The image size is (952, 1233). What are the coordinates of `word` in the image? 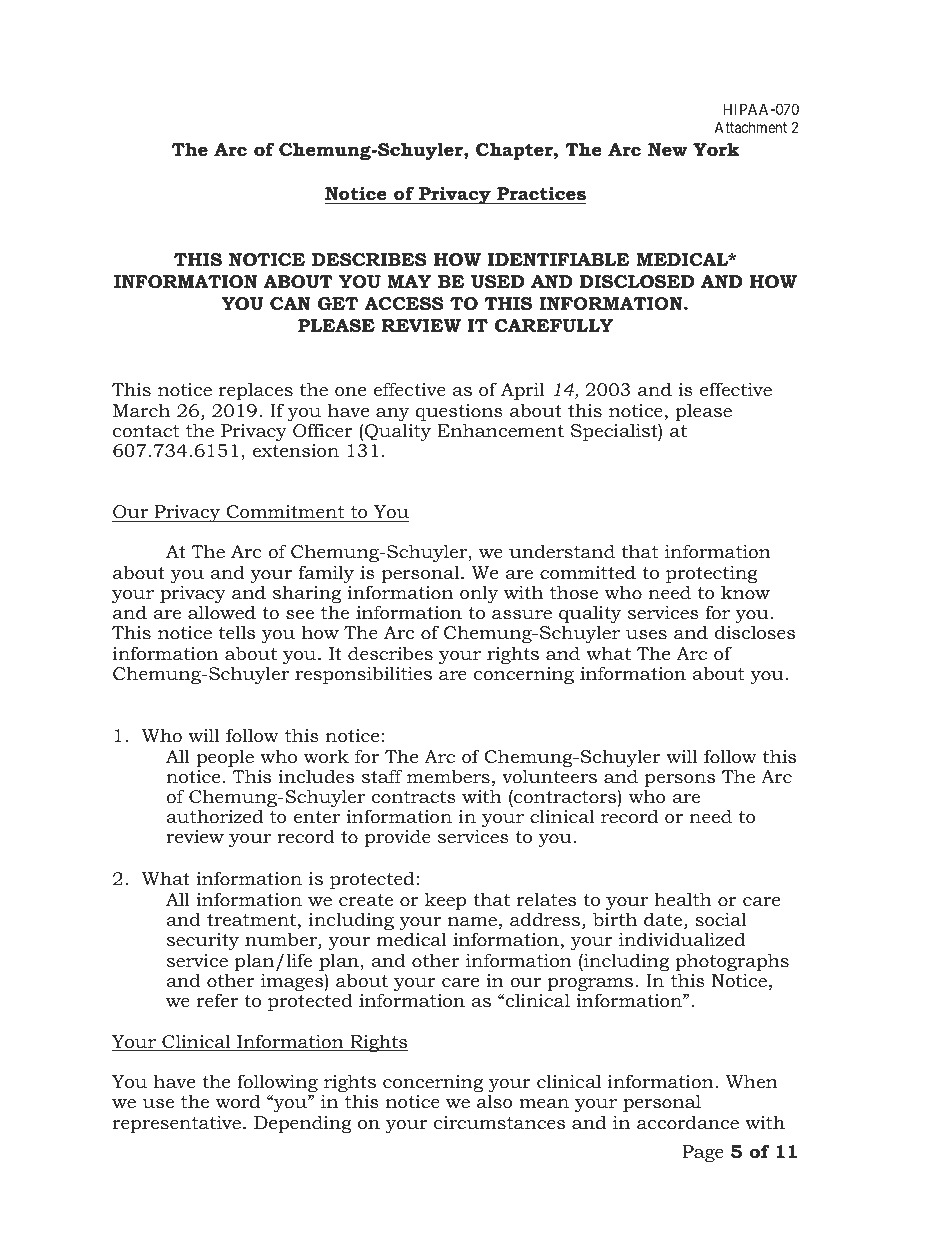 It's located at (237, 1101).
